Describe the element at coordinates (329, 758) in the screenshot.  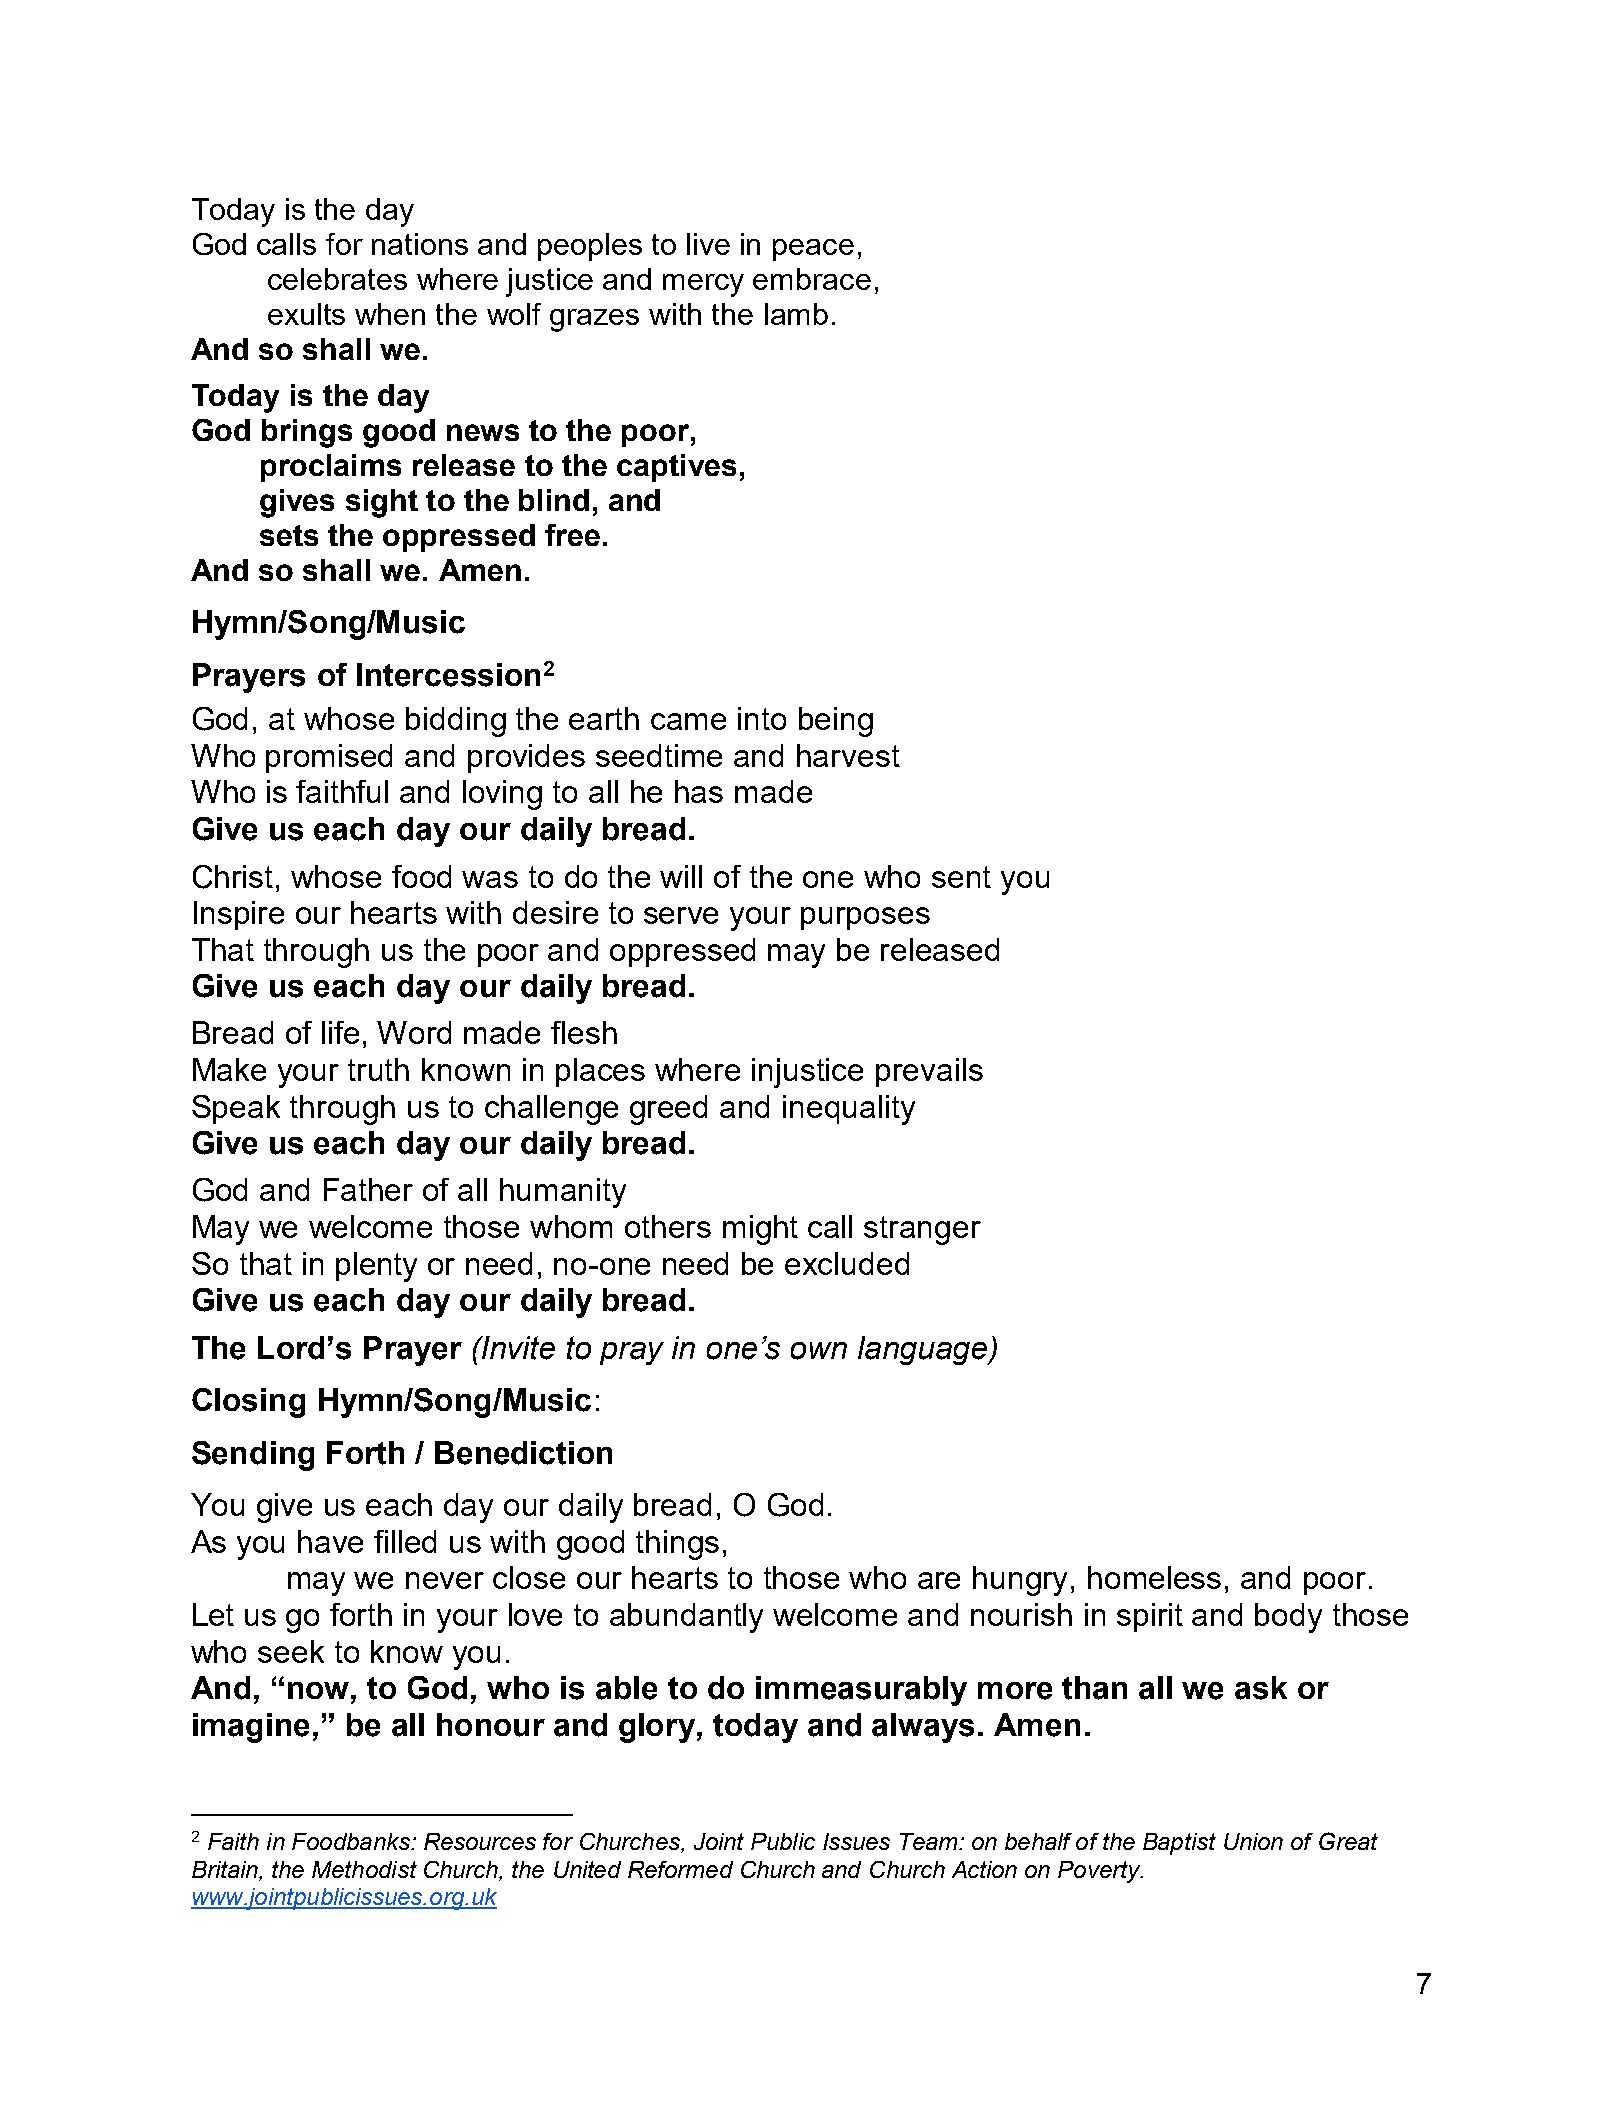
I see `promised` at that location.
